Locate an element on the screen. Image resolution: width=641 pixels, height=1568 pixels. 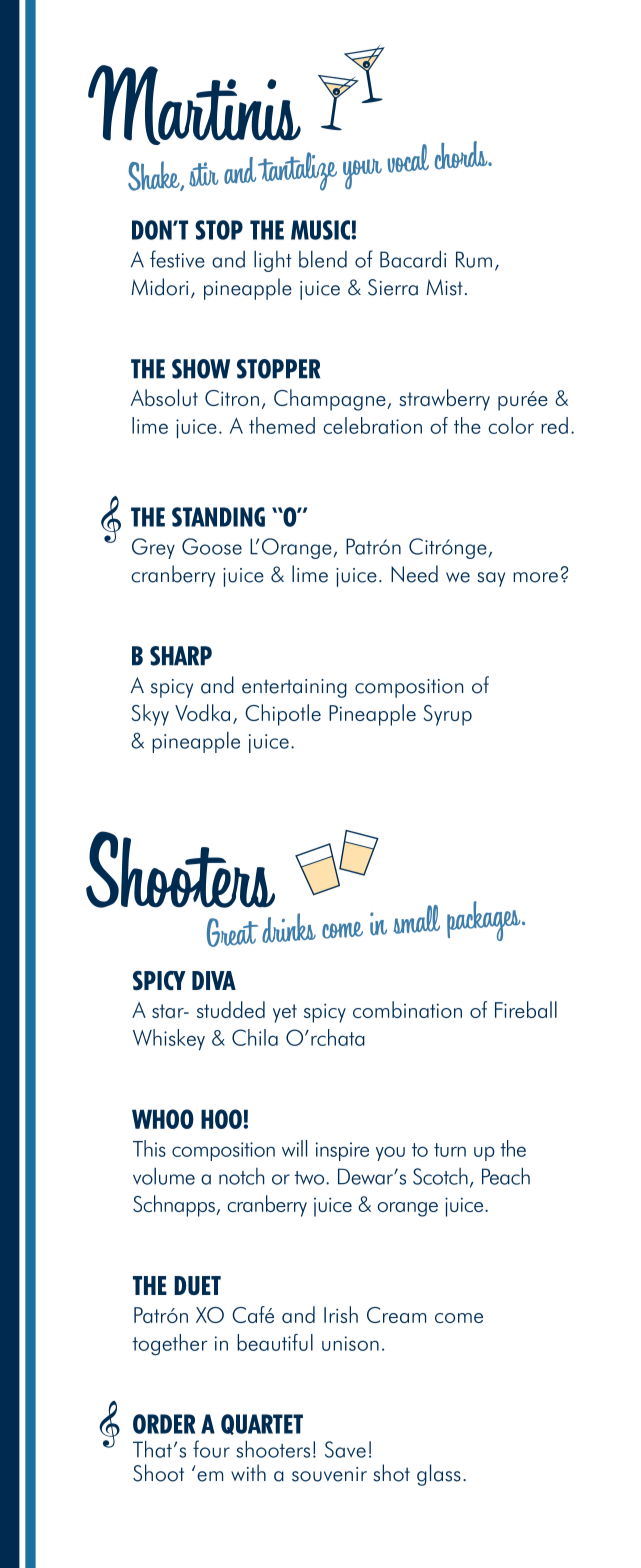
Save is located at coordinates (345, 1449).
